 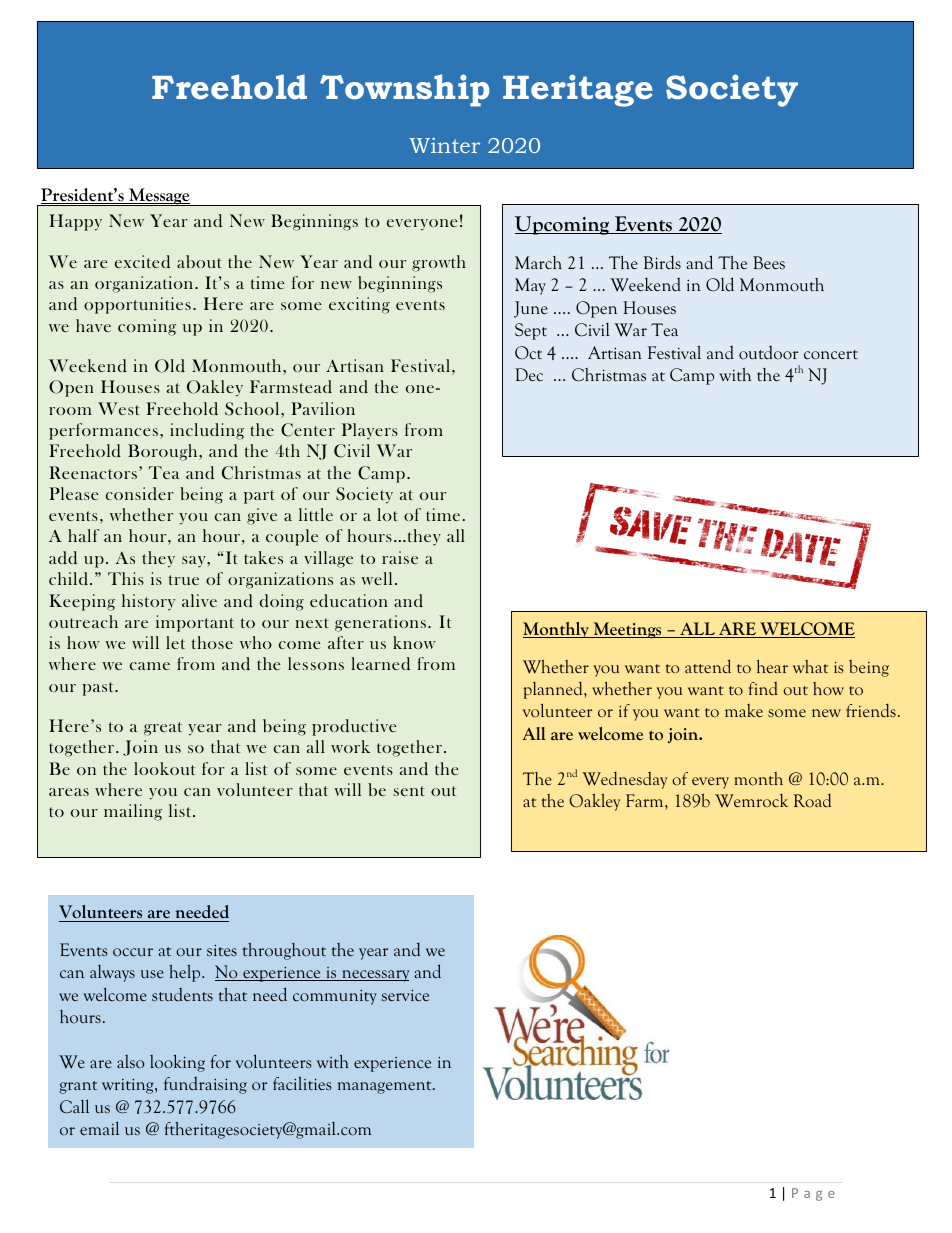 I want to click on management, so click(x=386, y=1087).
